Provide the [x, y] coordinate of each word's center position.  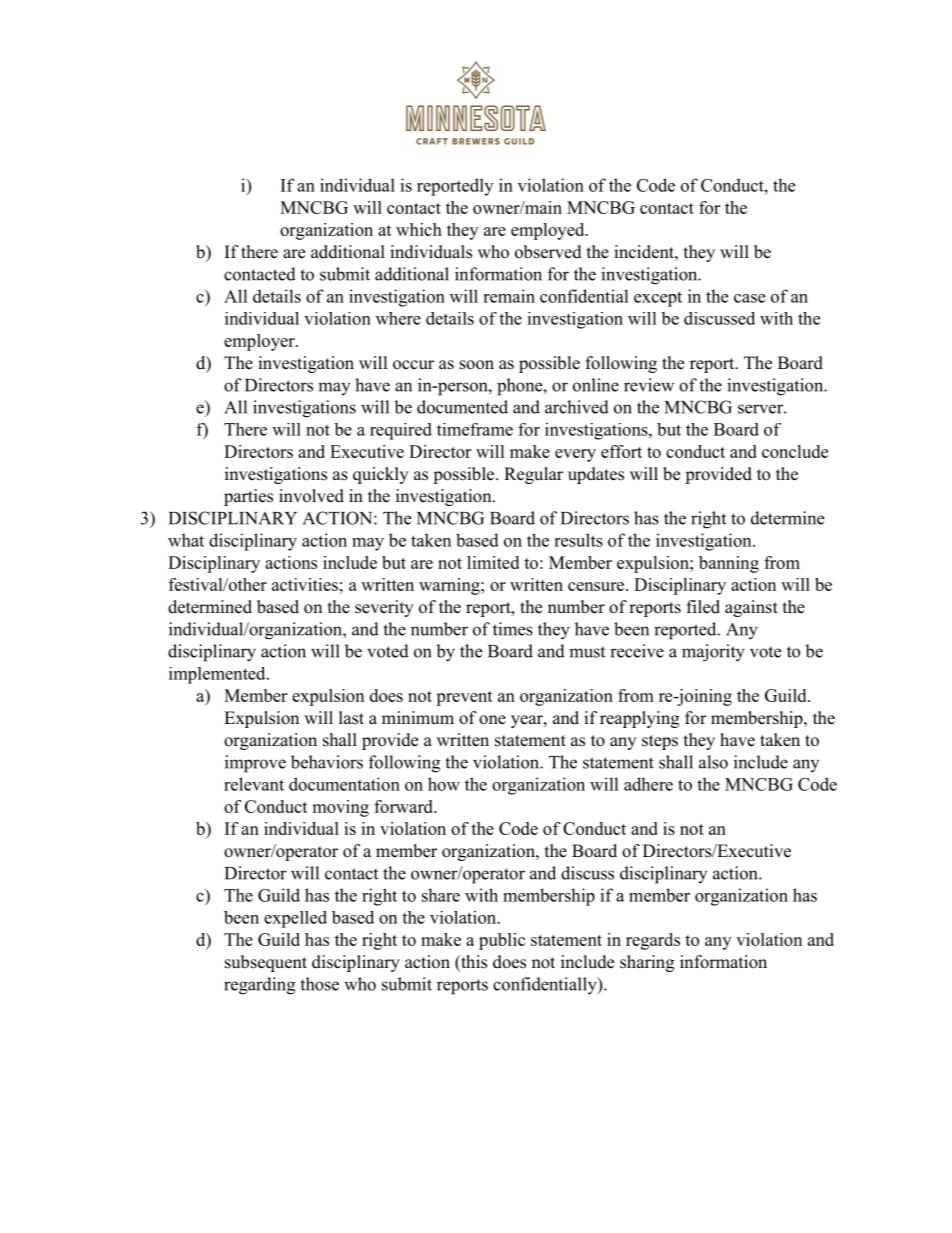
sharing [647, 963]
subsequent [266, 963]
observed [548, 252]
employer [260, 342]
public [502, 941]
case [749, 298]
